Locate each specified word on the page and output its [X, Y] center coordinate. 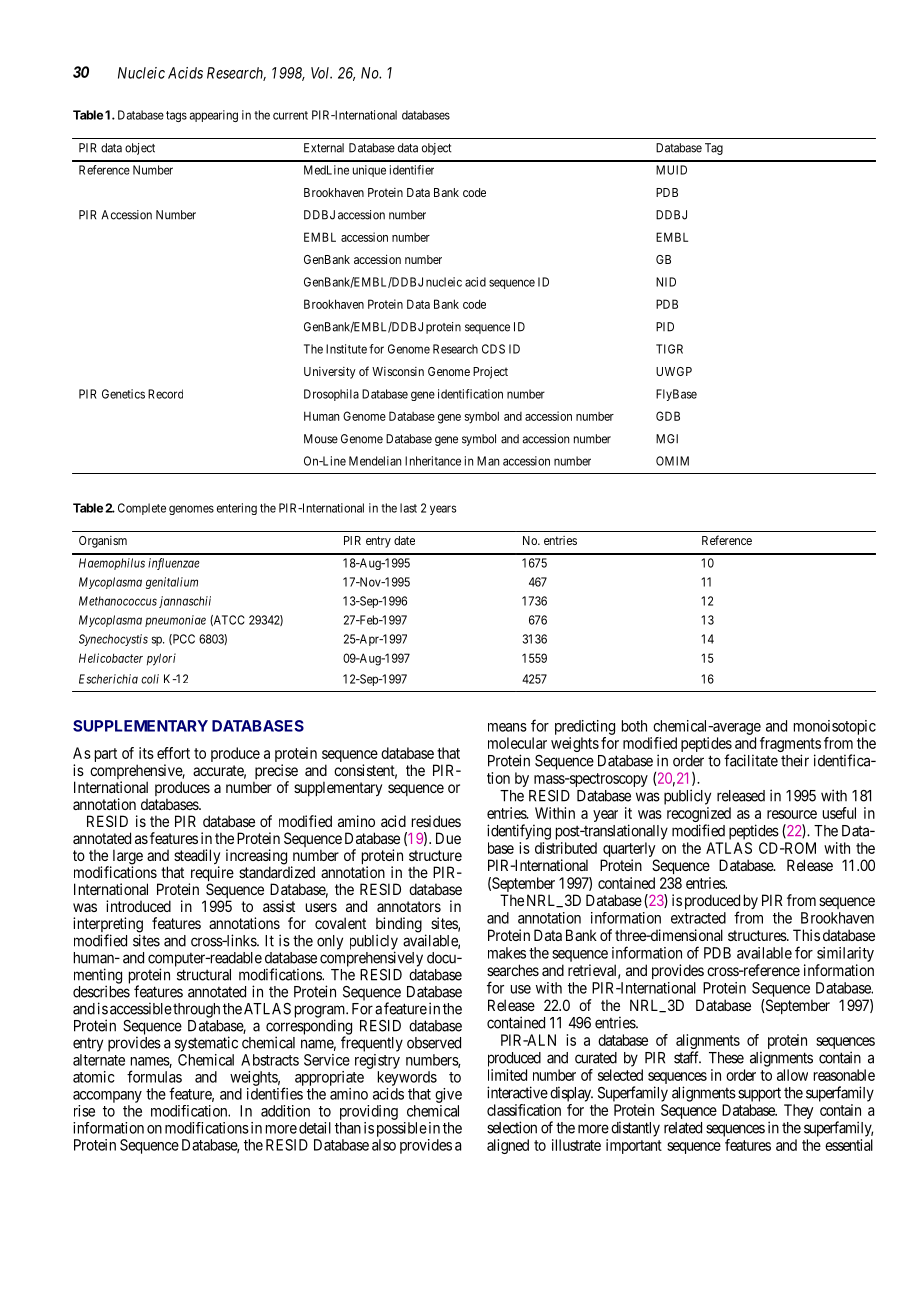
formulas [154, 1076]
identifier [412, 170]
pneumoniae [175, 621]
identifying [519, 832]
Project [490, 372]
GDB [668, 416]
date [404, 540]
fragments [790, 746]
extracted [698, 918]
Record [165, 394]
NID [666, 282]
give [448, 1095]
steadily [197, 858]
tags [176, 116]
